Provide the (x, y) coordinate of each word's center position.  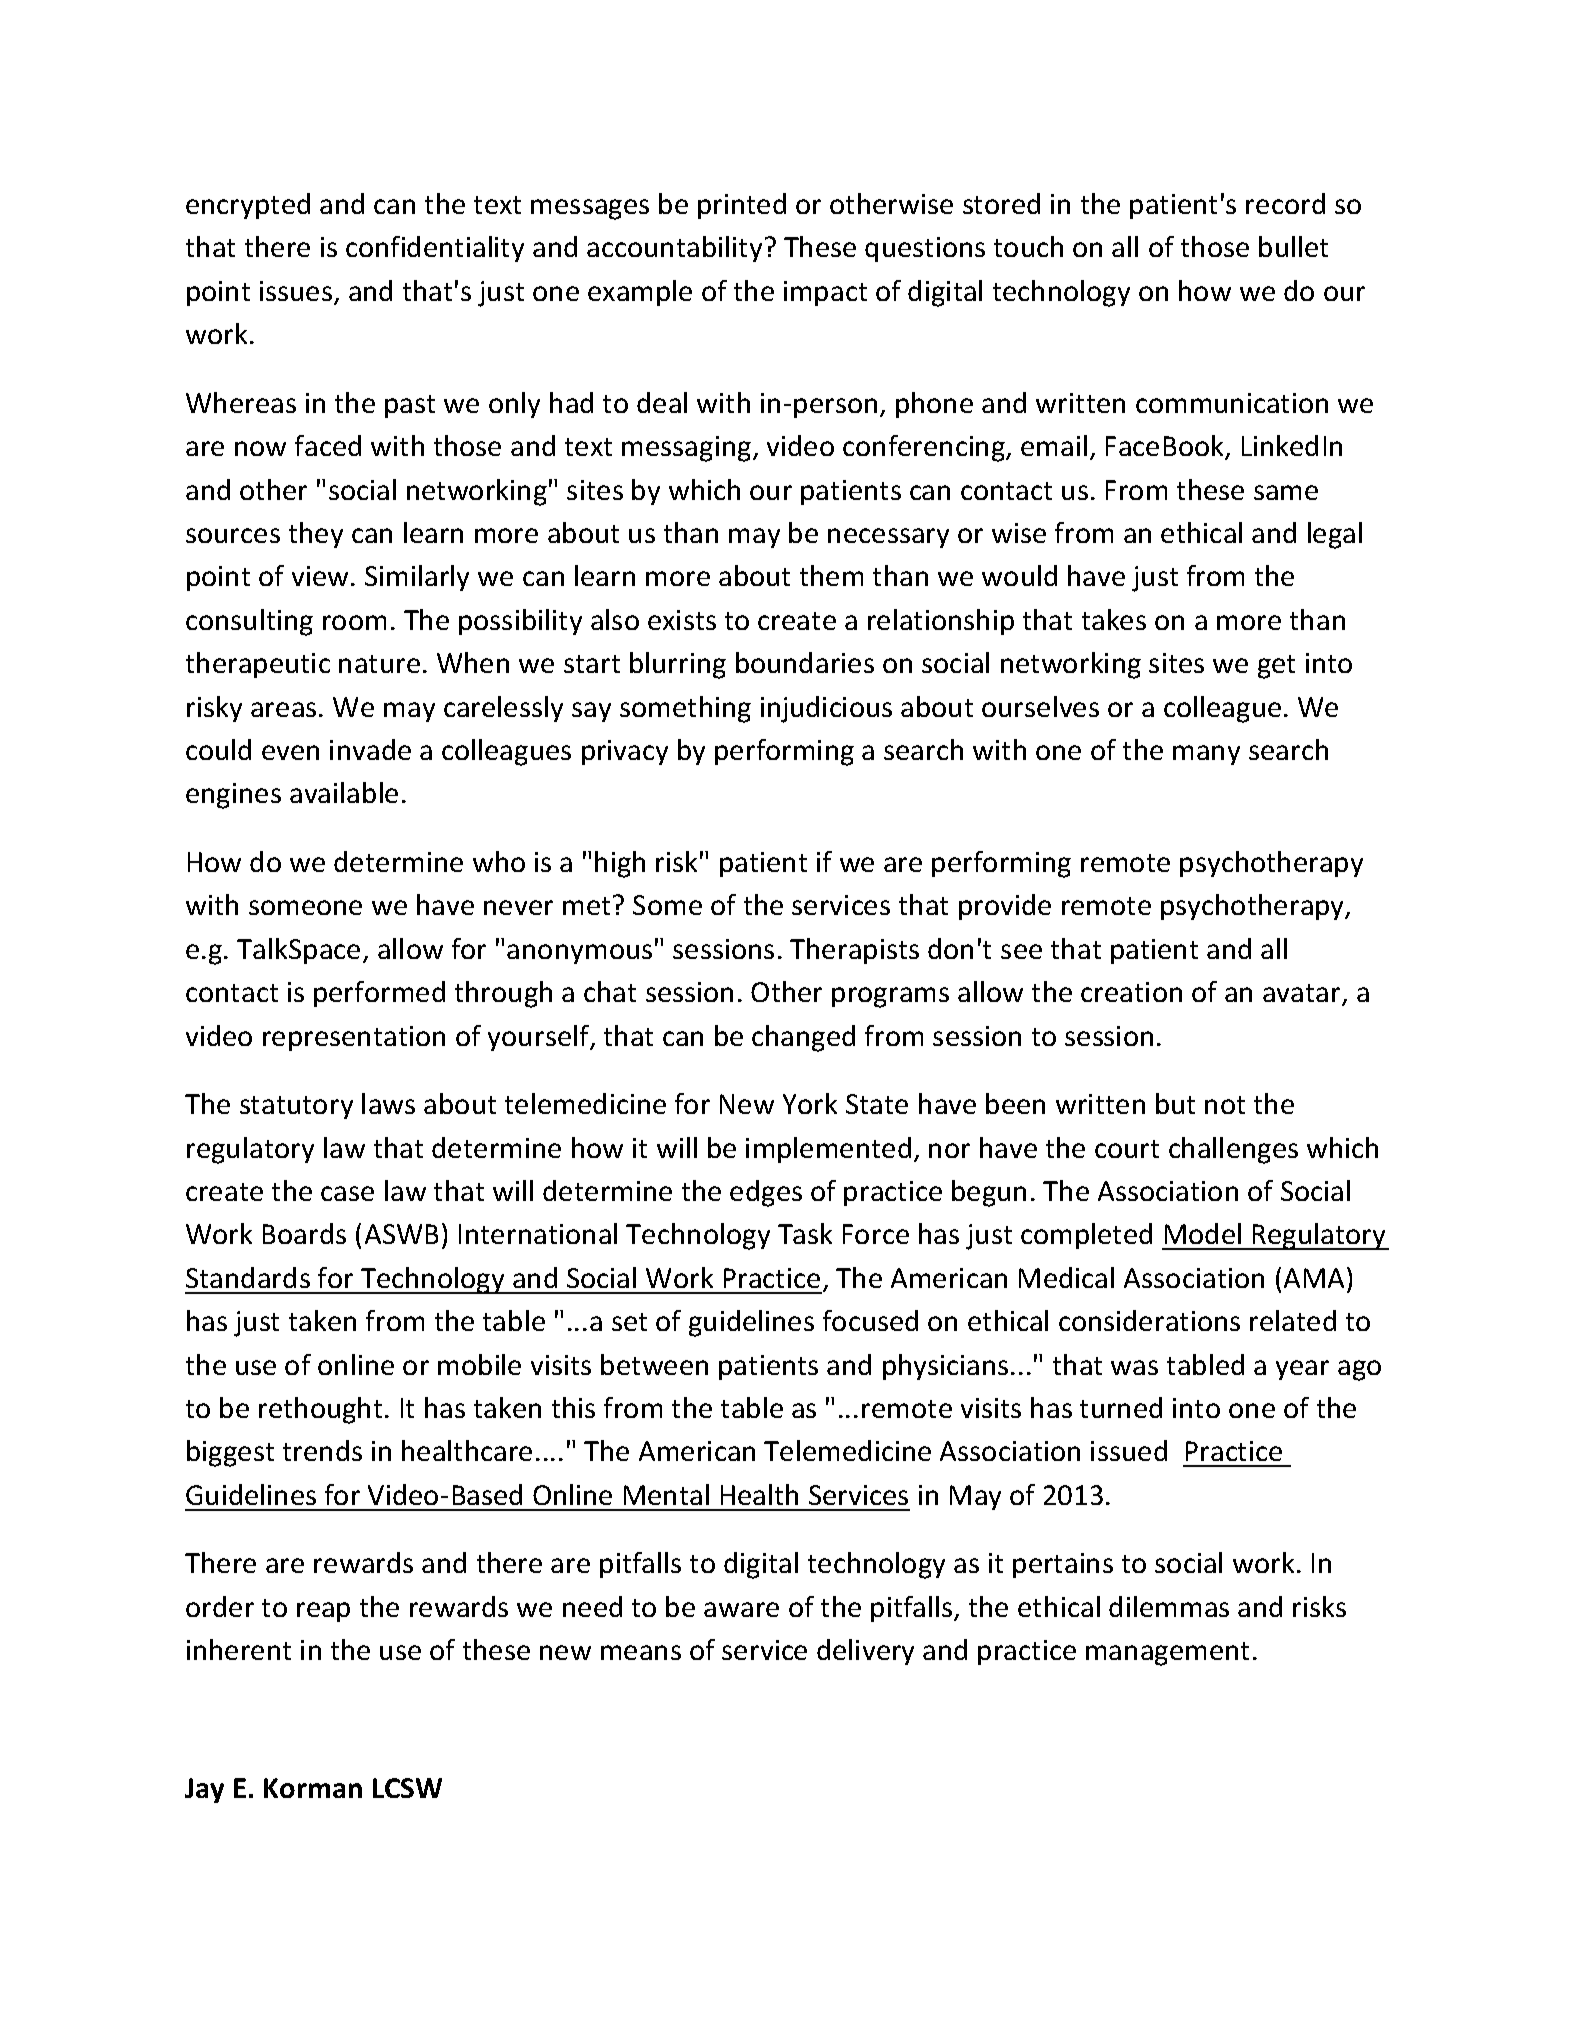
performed (379, 994)
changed (803, 1038)
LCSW (407, 1788)
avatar (1303, 994)
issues (297, 292)
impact (825, 293)
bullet (1293, 246)
